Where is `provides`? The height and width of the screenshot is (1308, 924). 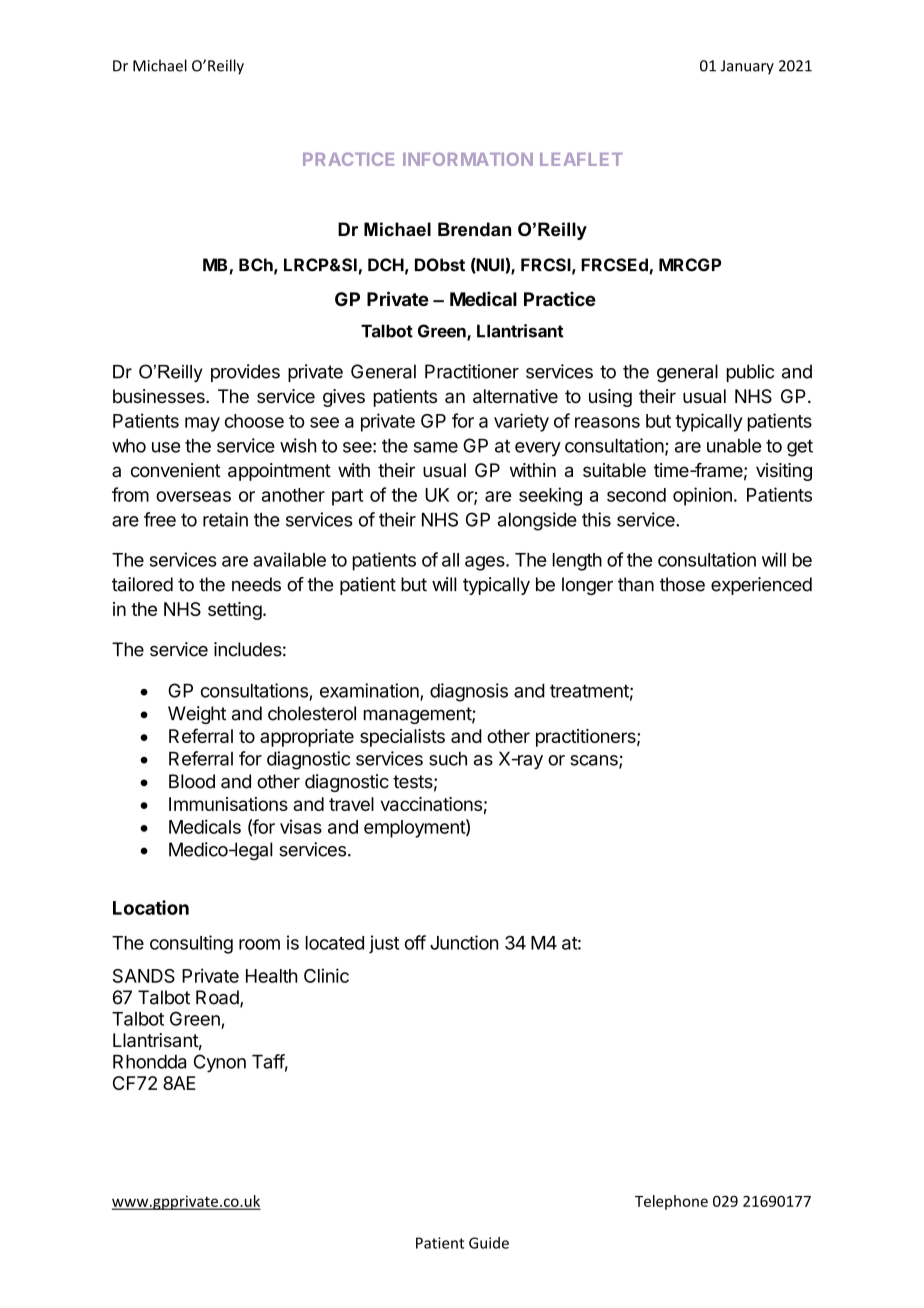 provides is located at coordinates (245, 373).
